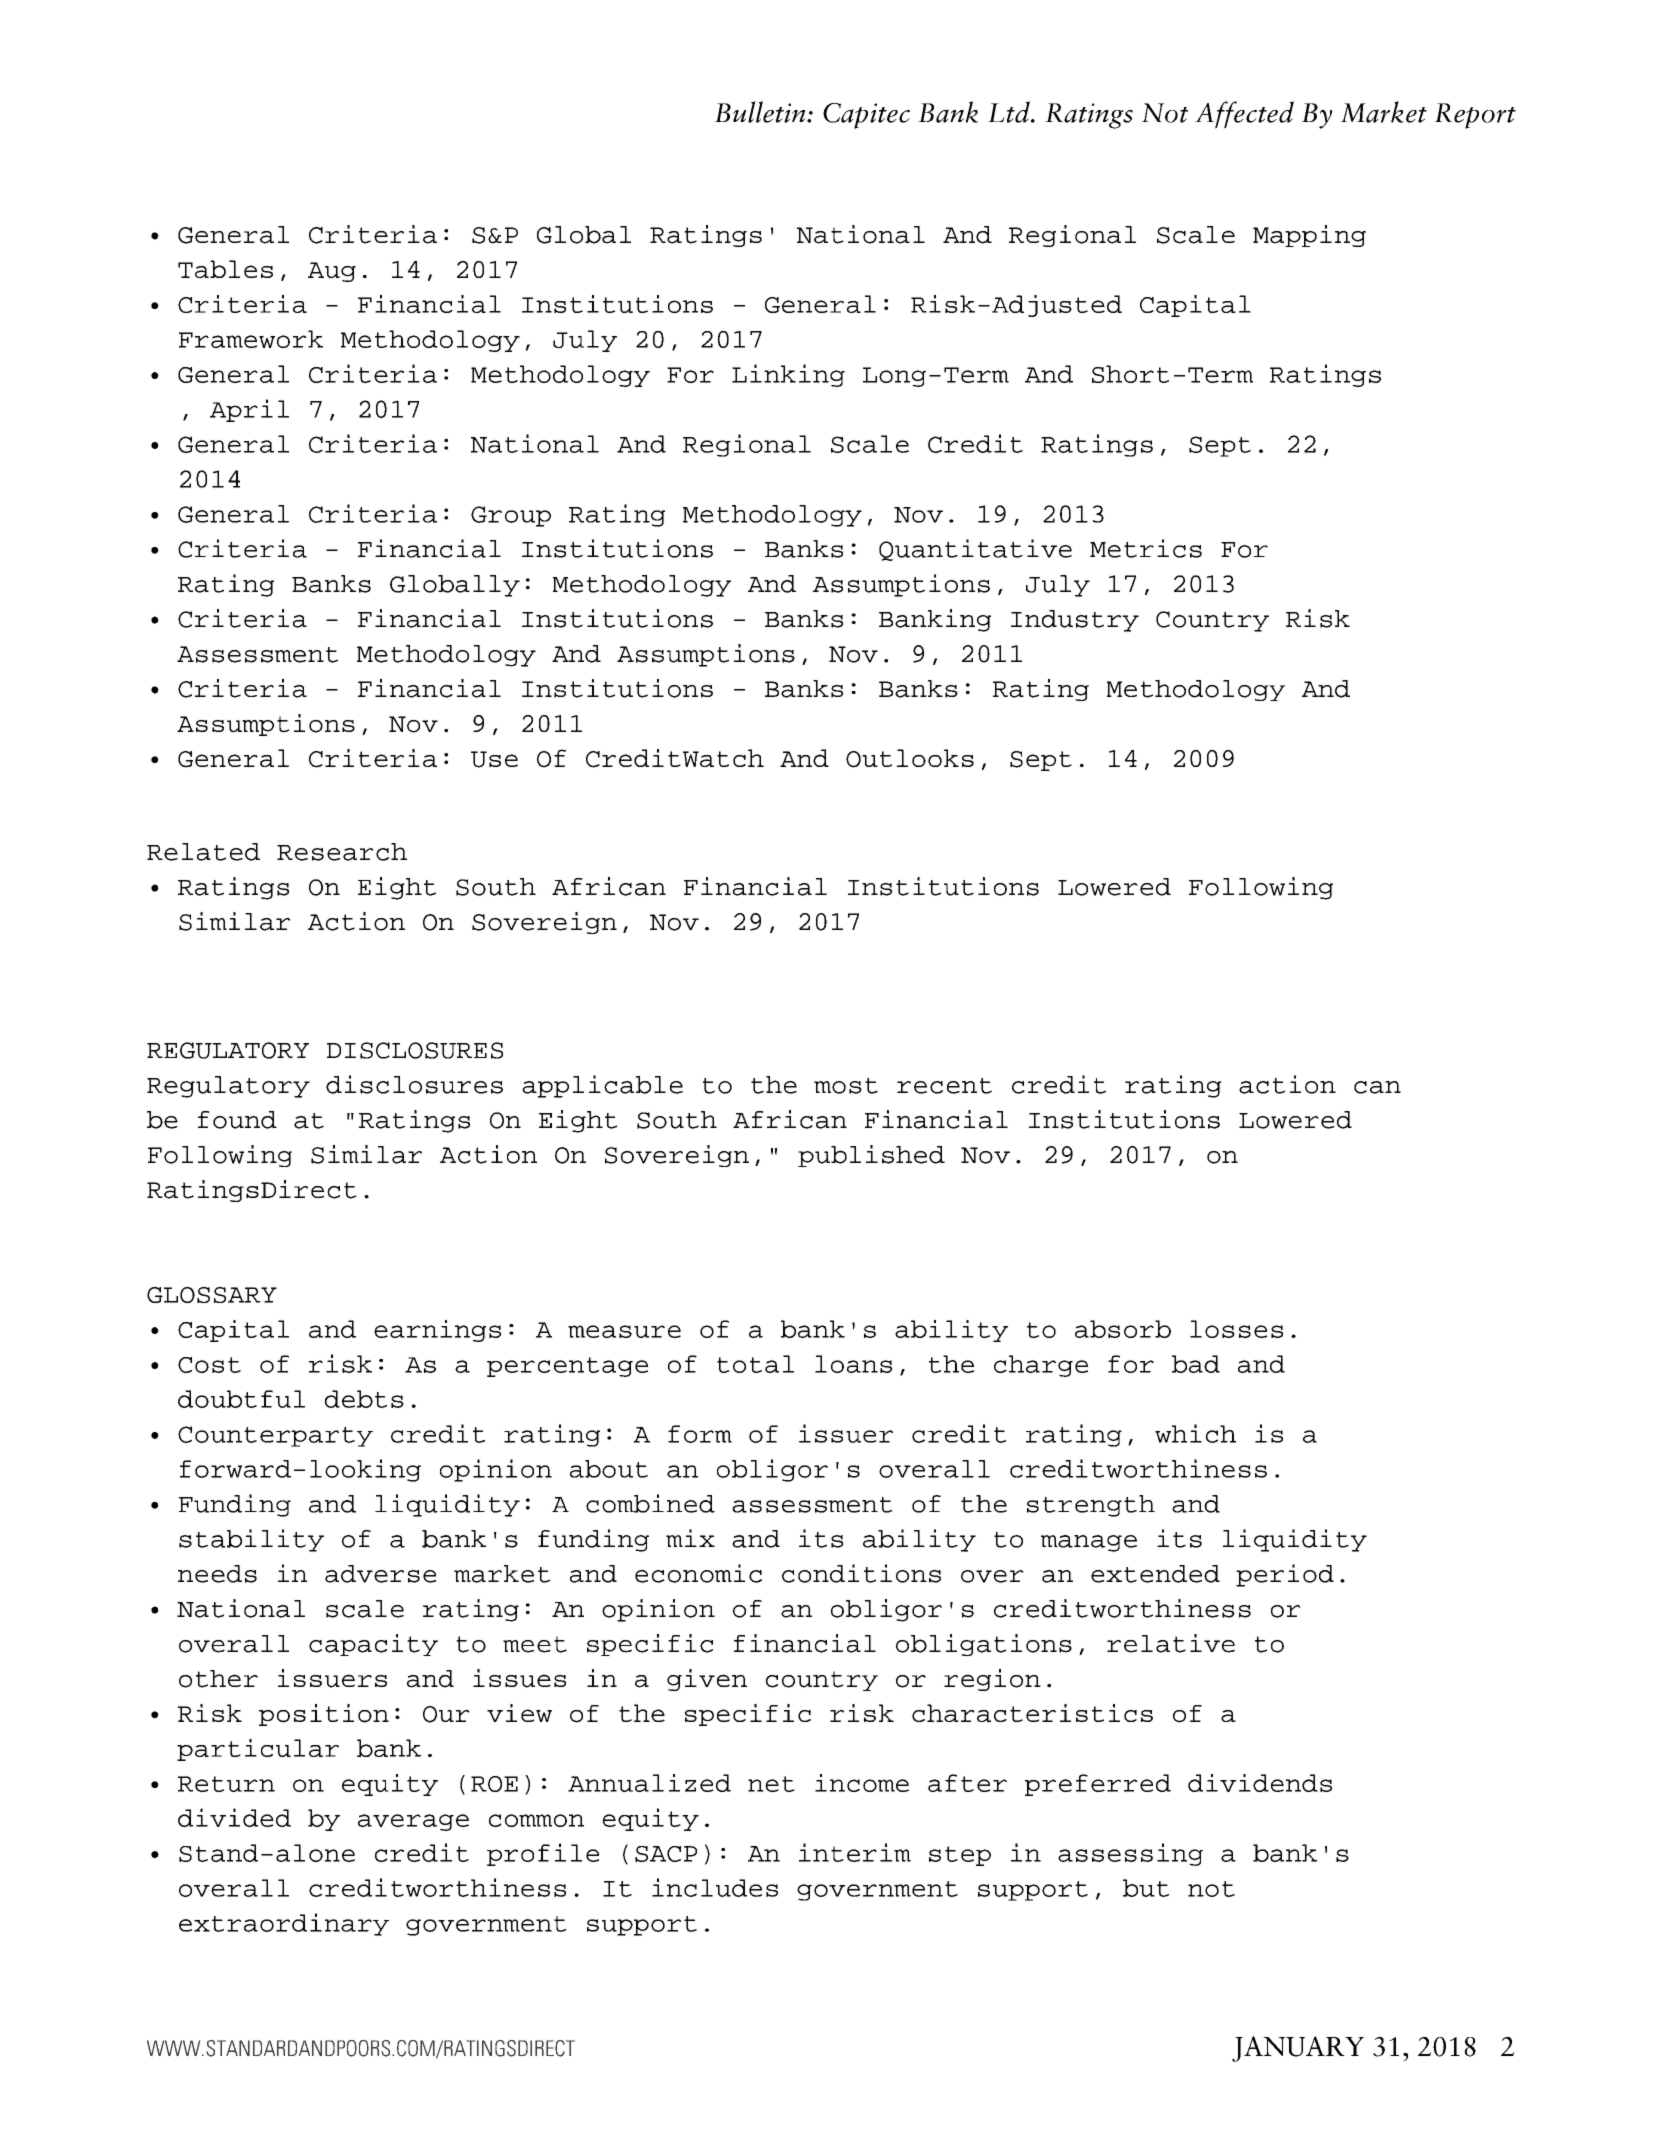  What do you see at coordinates (846, 1086) in the image?
I see `most` at bounding box center [846, 1086].
